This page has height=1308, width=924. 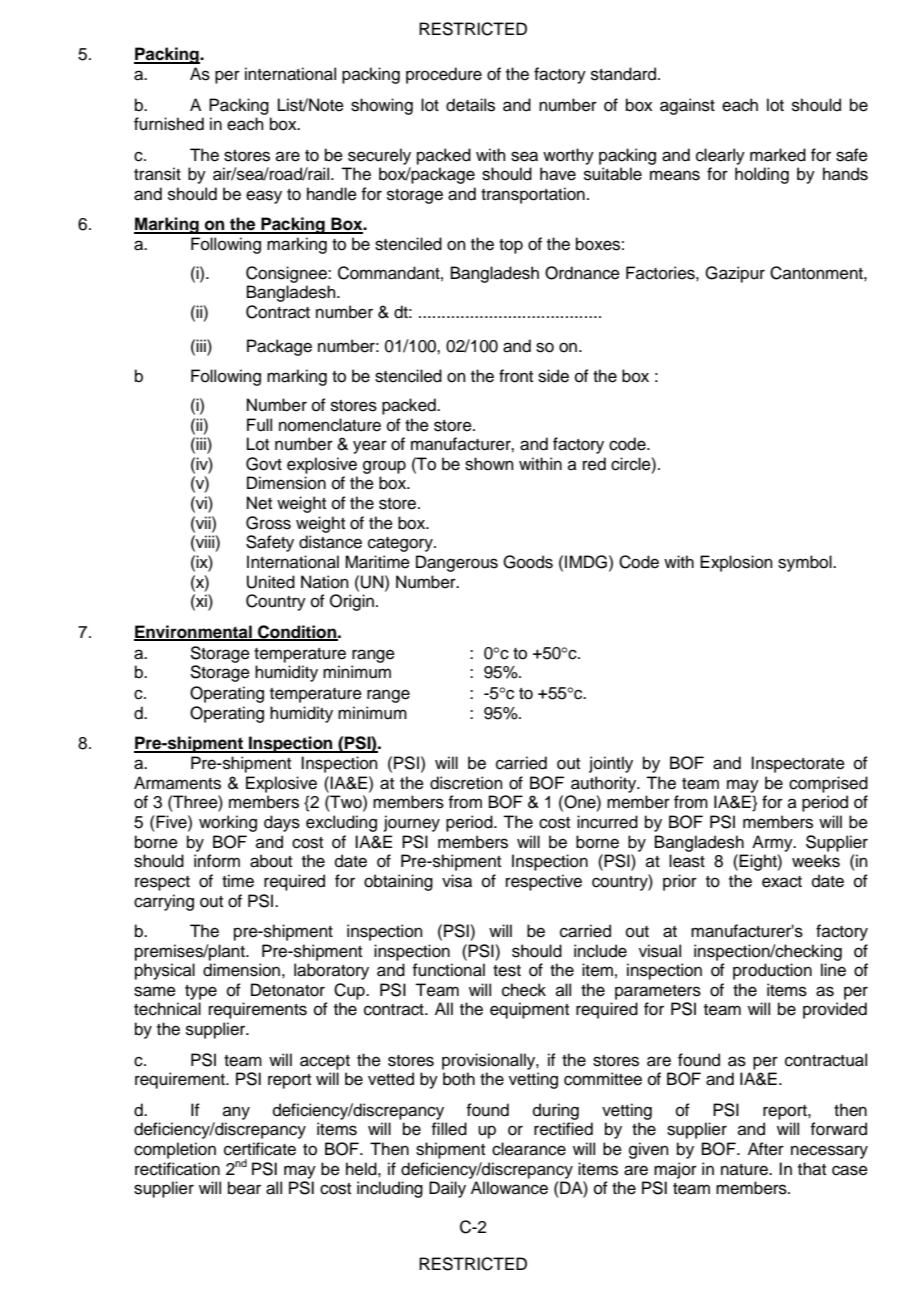 What do you see at coordinates (766, 1149) in the page?
I see `After` at bounding box center [766, 1149].
